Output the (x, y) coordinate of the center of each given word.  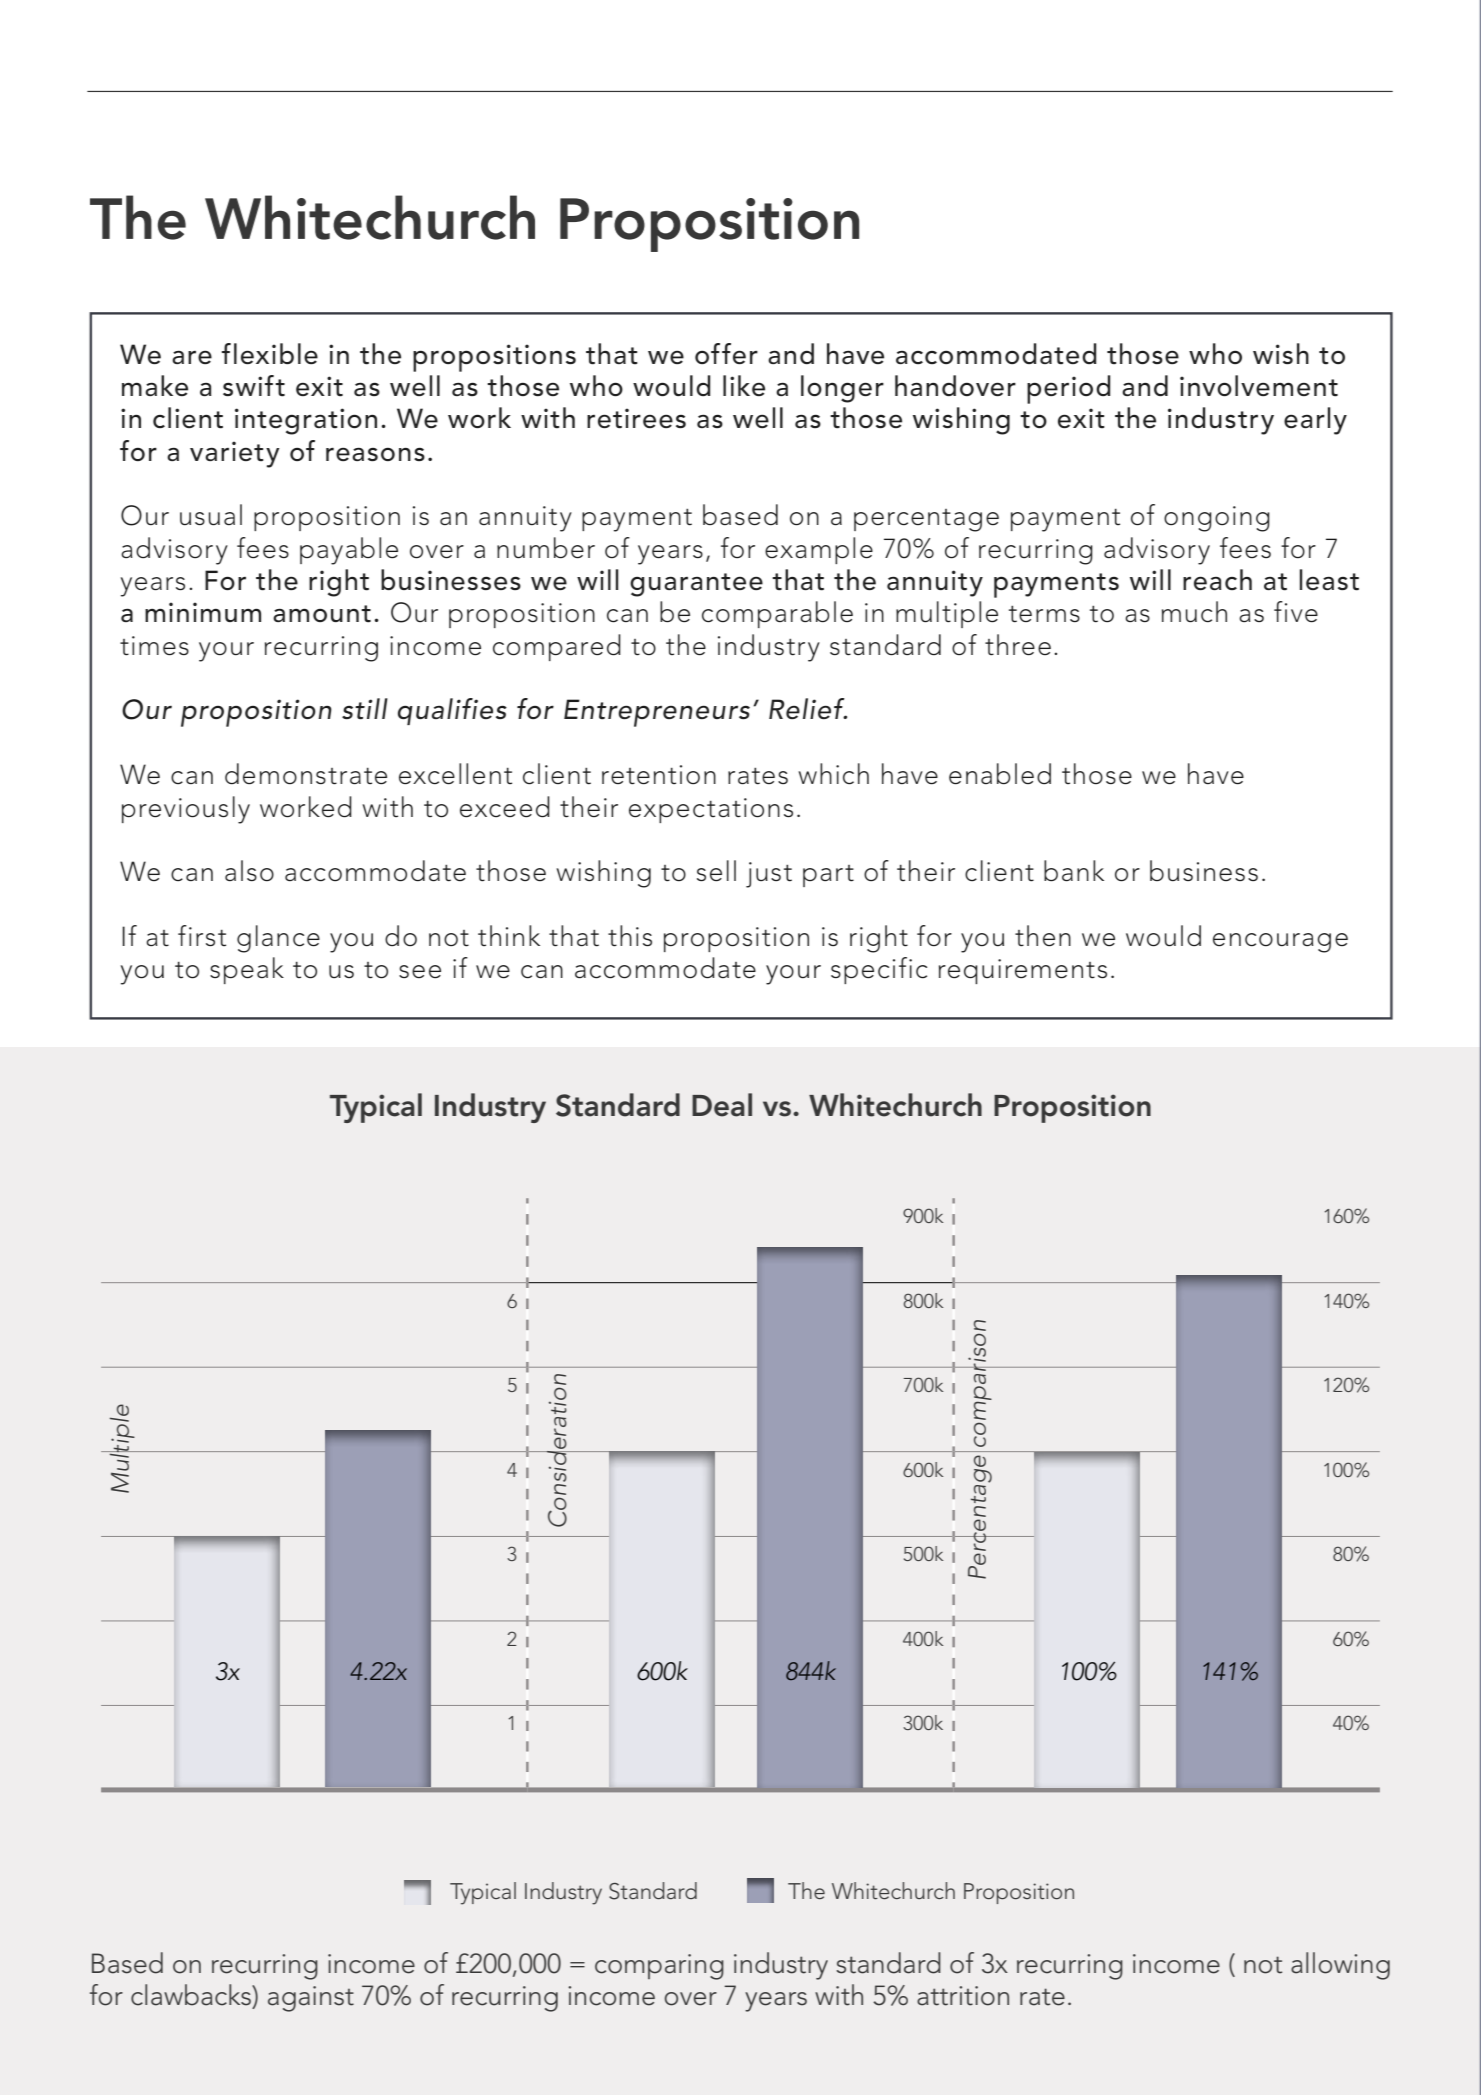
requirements (1023, 971)
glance (278, 939)
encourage (1280, 943)
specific (879, 970)
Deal (722, 1105)
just (769, 875)
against (311, 1999)
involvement (1259, 386)
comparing (659, 1967)
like (744, 385)
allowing (1340, 1966)
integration (306, 421)
